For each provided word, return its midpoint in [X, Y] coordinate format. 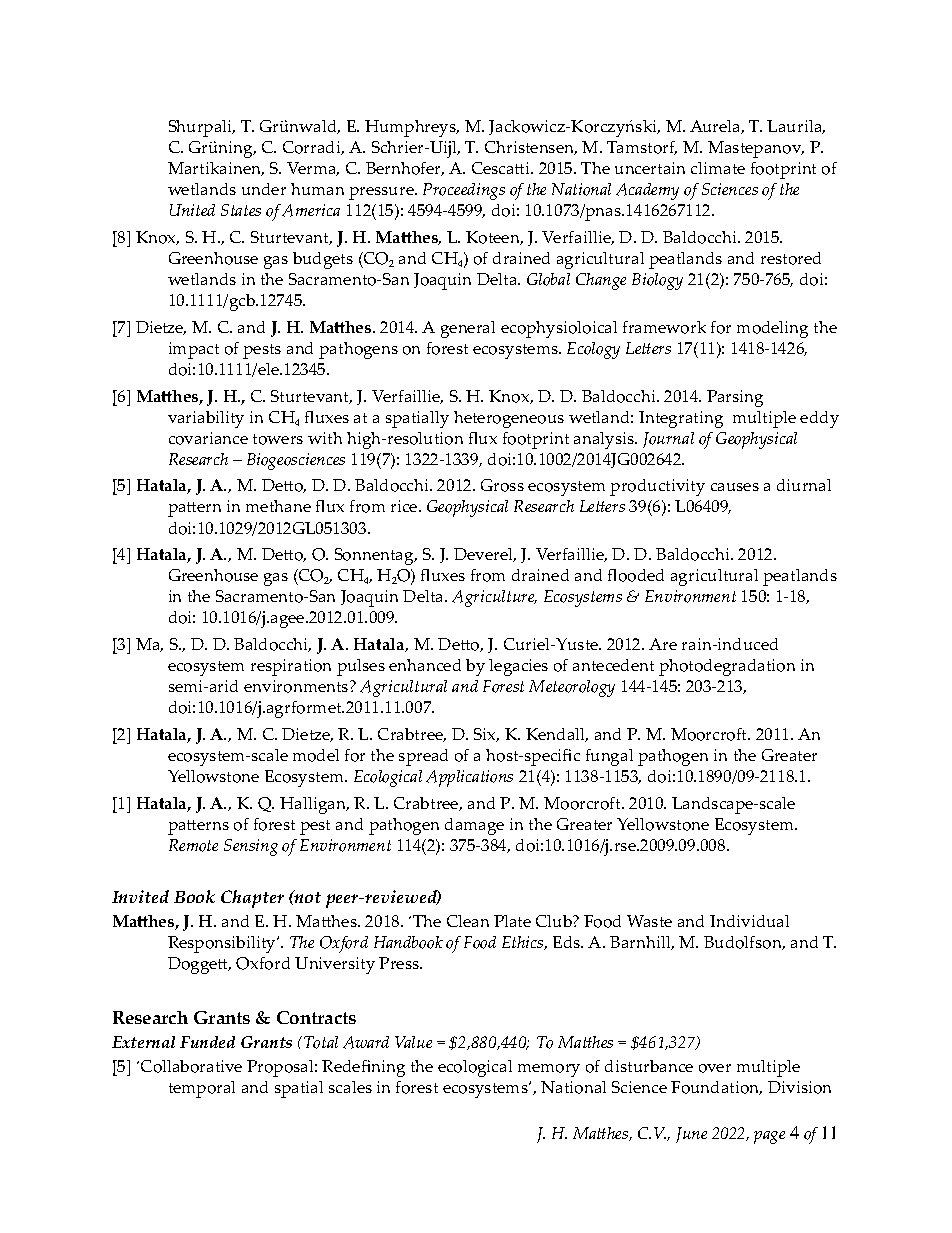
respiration [291, 667]
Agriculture [494, 598]
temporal [202, 1089]
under [264, 189]
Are [663, 644]
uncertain [650, 168]
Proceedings [464, 191]
